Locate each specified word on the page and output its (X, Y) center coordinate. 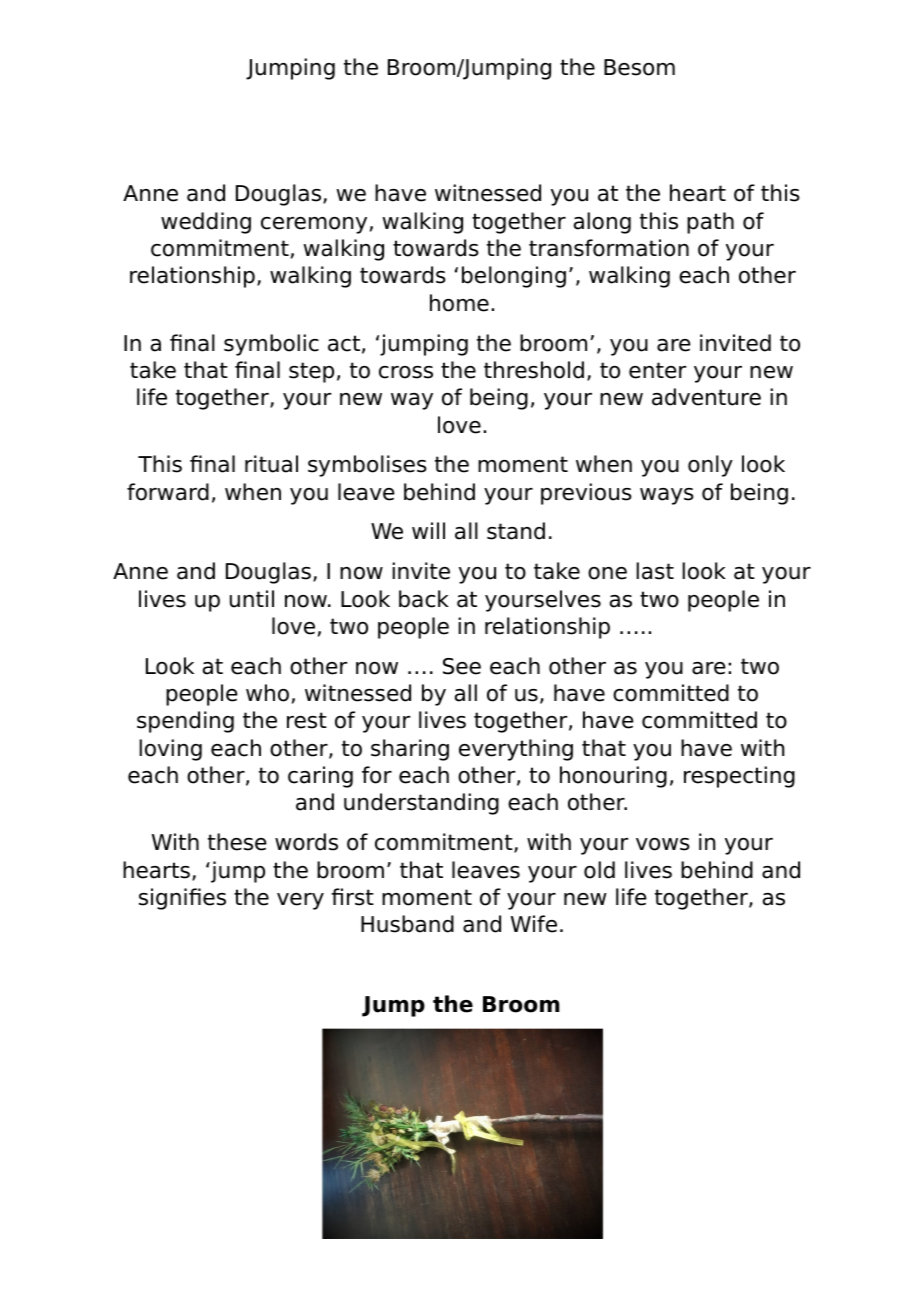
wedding (206, 223)
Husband (407, 924)
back (424, 599)
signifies (182, 899)
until (252, 599)
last (655, 571)
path (710, 223)
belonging (514, 277)
